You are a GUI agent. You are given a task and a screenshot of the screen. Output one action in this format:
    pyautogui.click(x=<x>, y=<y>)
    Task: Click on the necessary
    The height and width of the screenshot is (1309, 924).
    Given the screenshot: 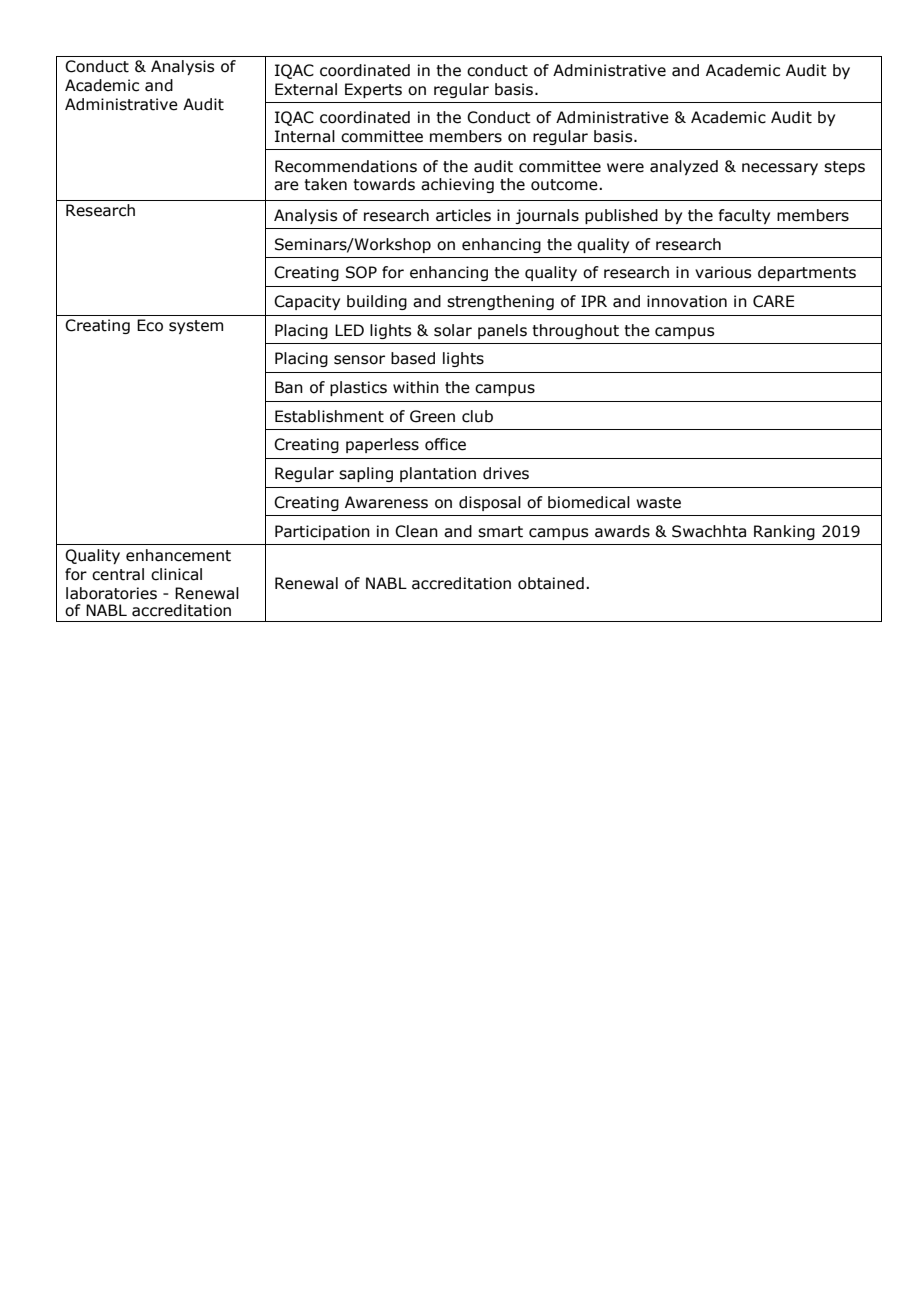 What is the action you would take?
    pyautogui.click(x=780, y=169)
